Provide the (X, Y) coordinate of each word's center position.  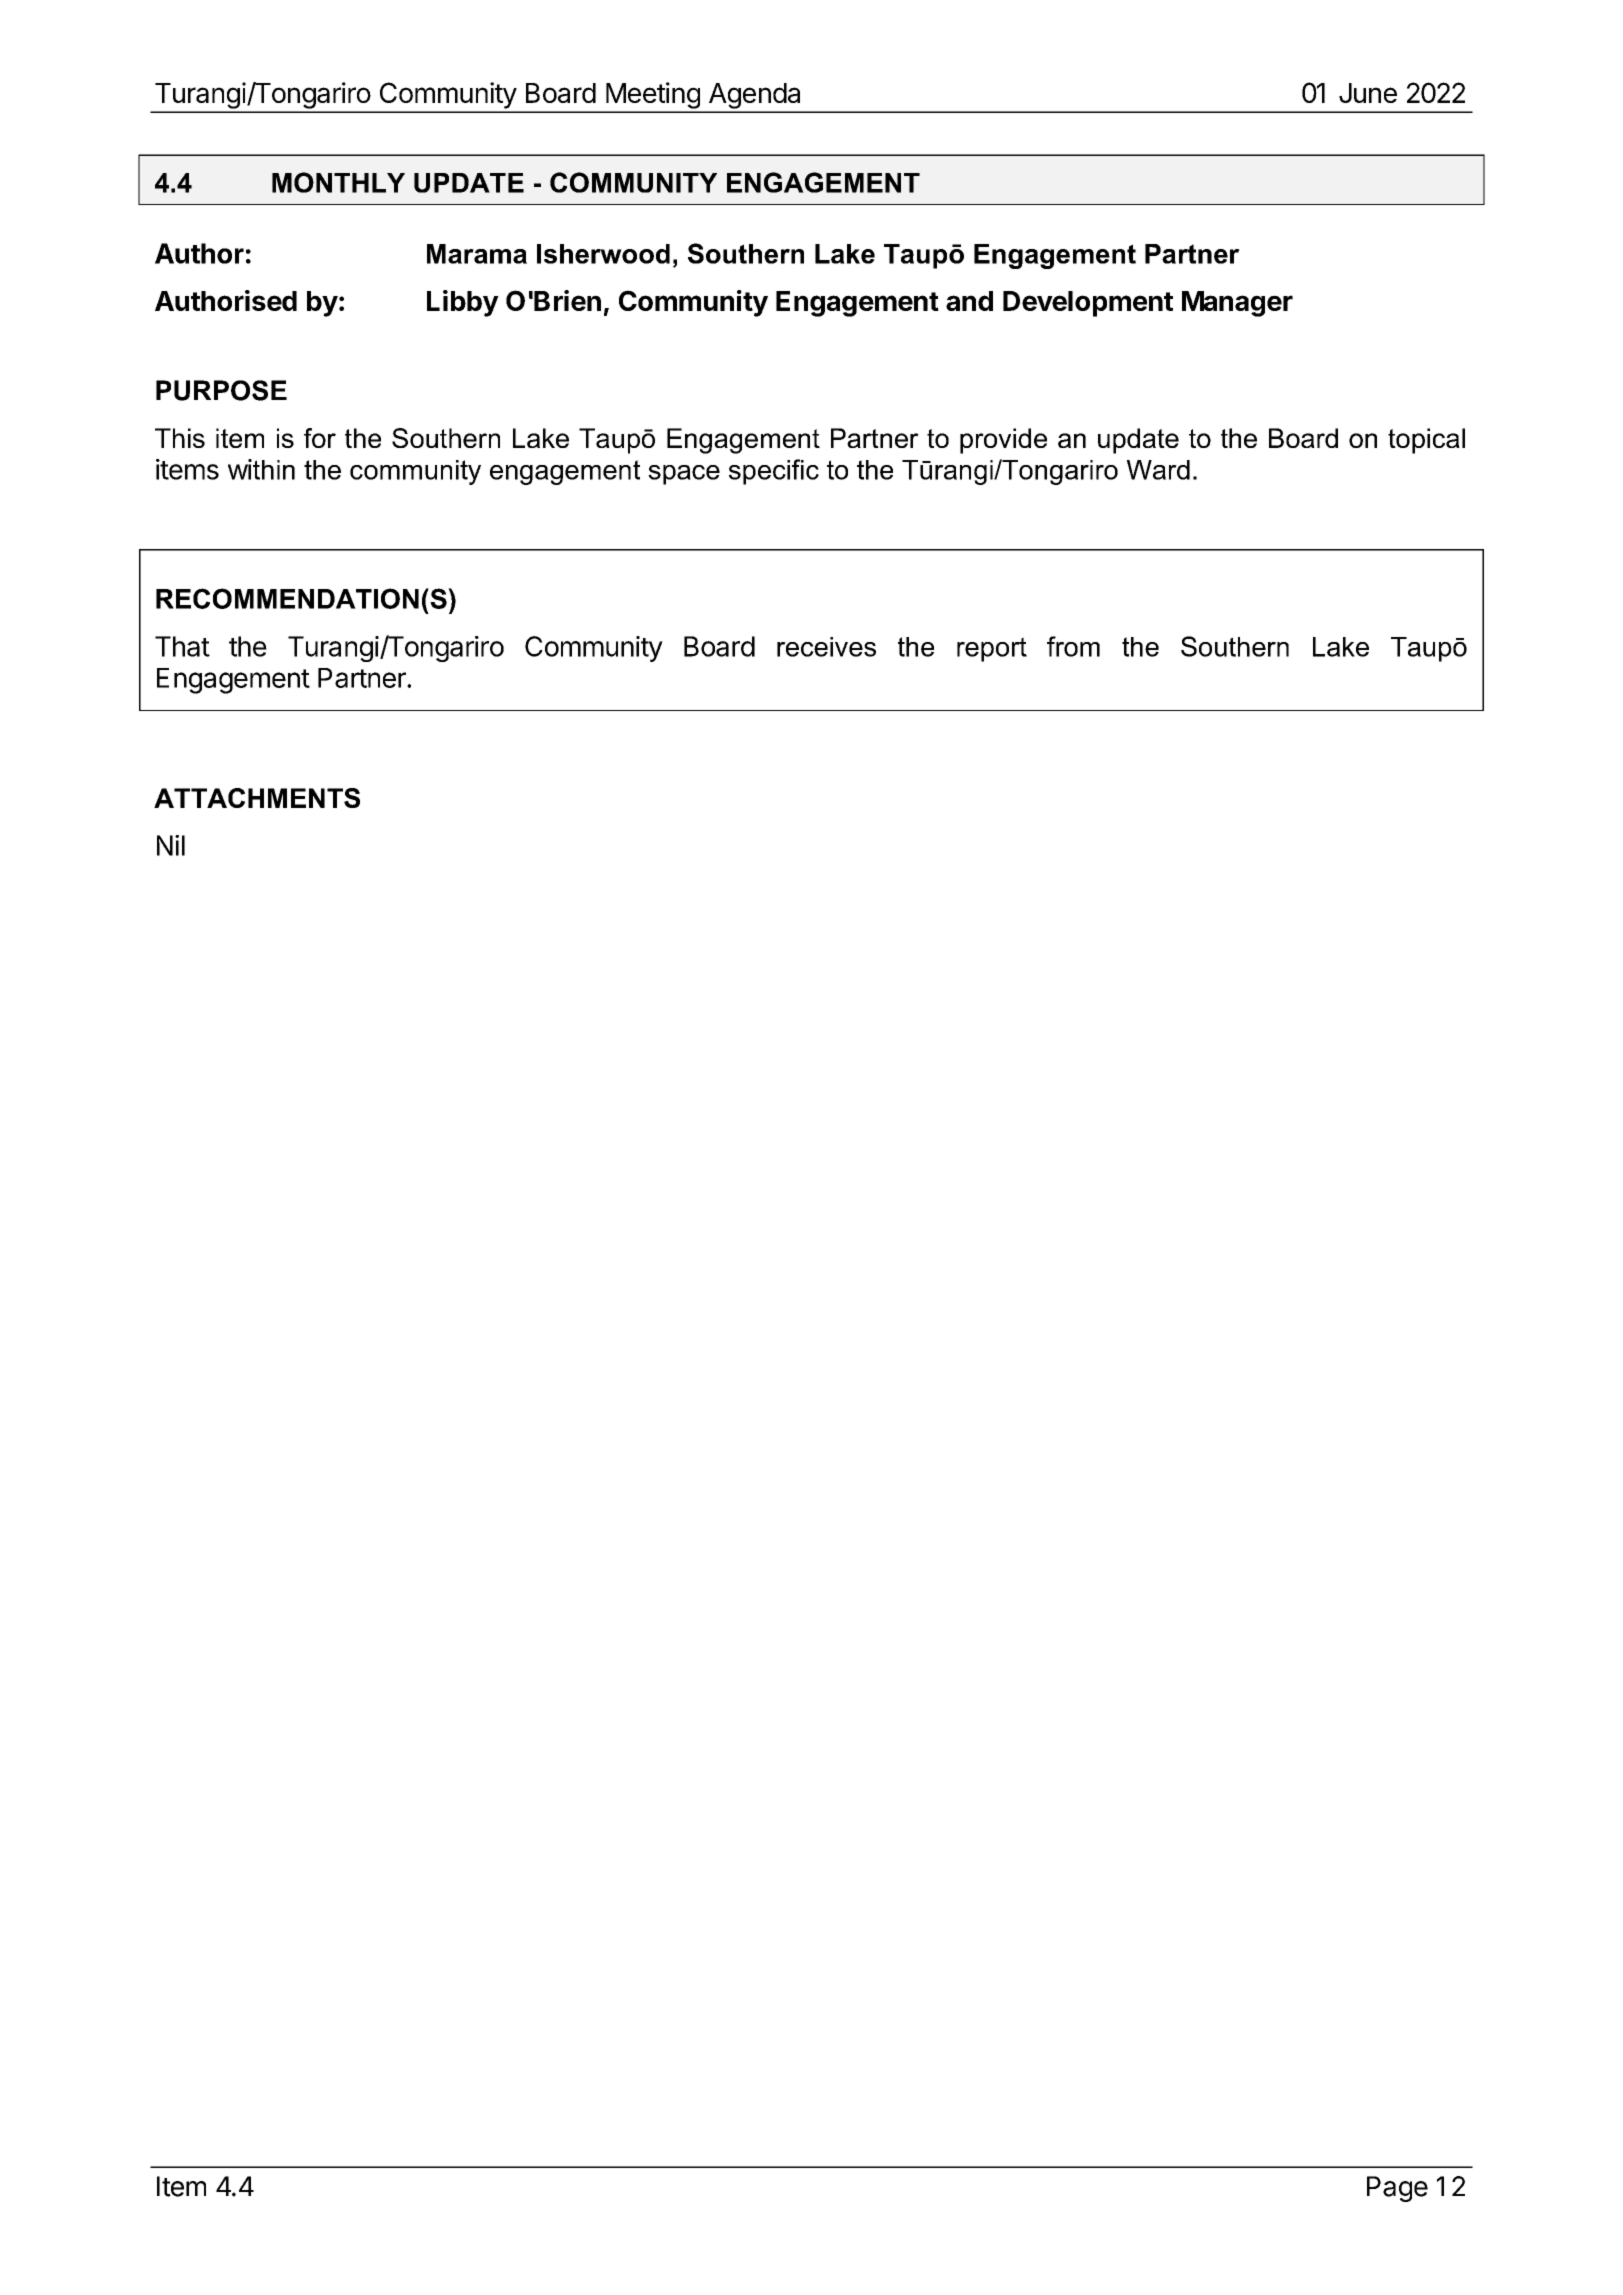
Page (1397, 2189)
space (684, 475)
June (1368, 93)
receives (826, 647)
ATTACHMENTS (257, 798)
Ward (1158, 470)
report (992, 649)
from (1073, 646)
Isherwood (603, 254)
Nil (171, 845)
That (182, 646)
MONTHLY (338, 182)
